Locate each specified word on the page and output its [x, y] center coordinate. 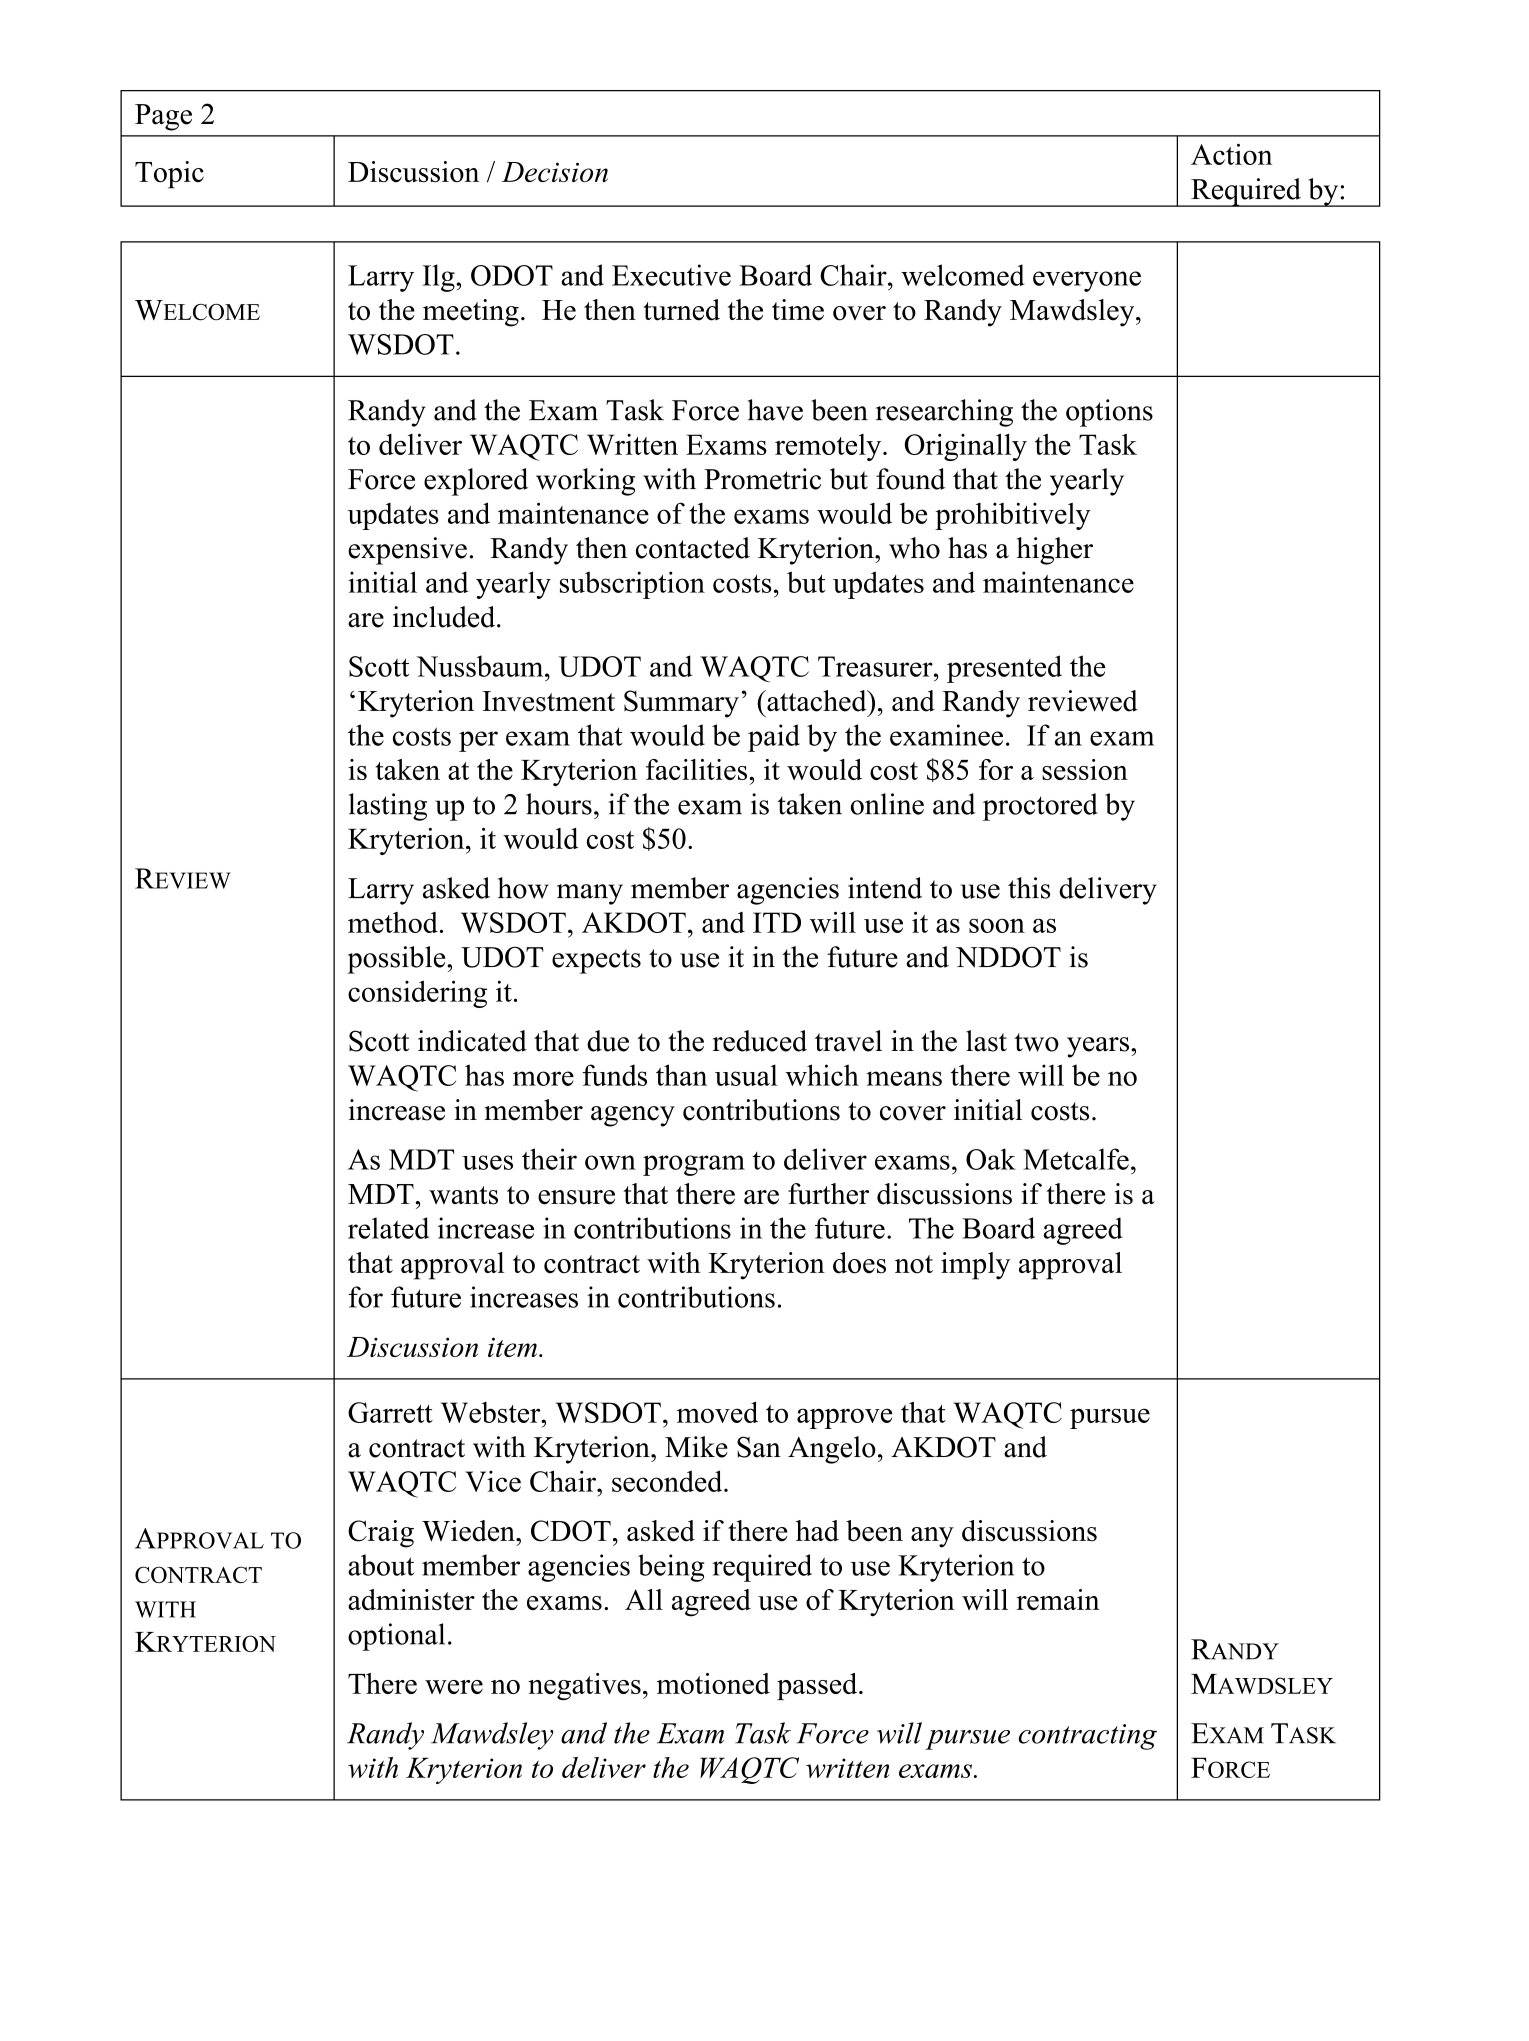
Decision [555, 172]
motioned [713, 1683]
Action [1232, 154]
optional [396, 1637]
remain [1058, 1599]
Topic [169, 175]
